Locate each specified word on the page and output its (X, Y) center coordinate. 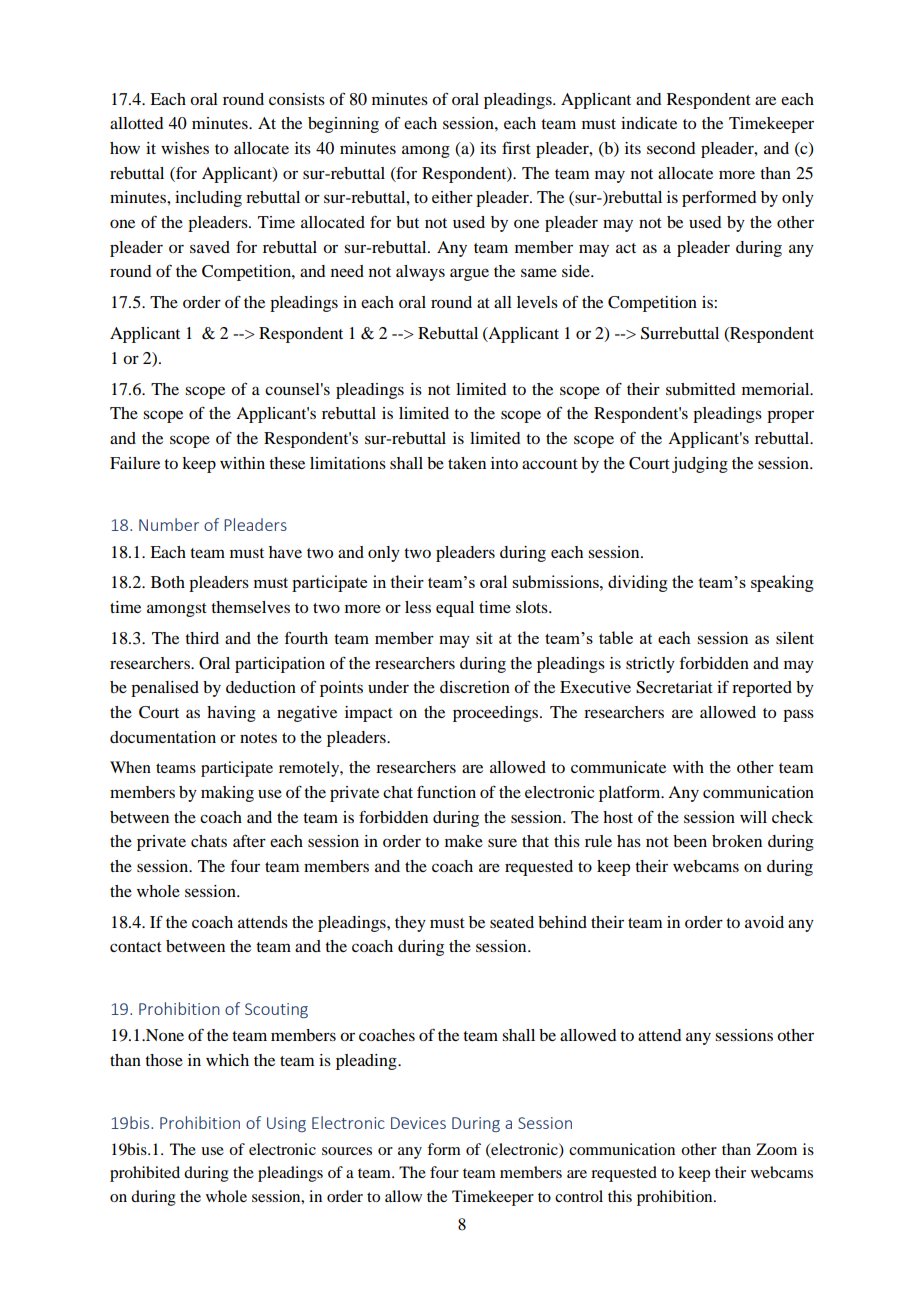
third (202, 638)
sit (484, 638)
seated (512, 922)
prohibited (145, 1174)
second (671, 148)
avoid (764, 922)
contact (136, 947)
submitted (700, 389)
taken (467, 463)
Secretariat (674, 687)
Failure (135, 463)
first (516, 148)
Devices (418, 1123)
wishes (185, 148)
